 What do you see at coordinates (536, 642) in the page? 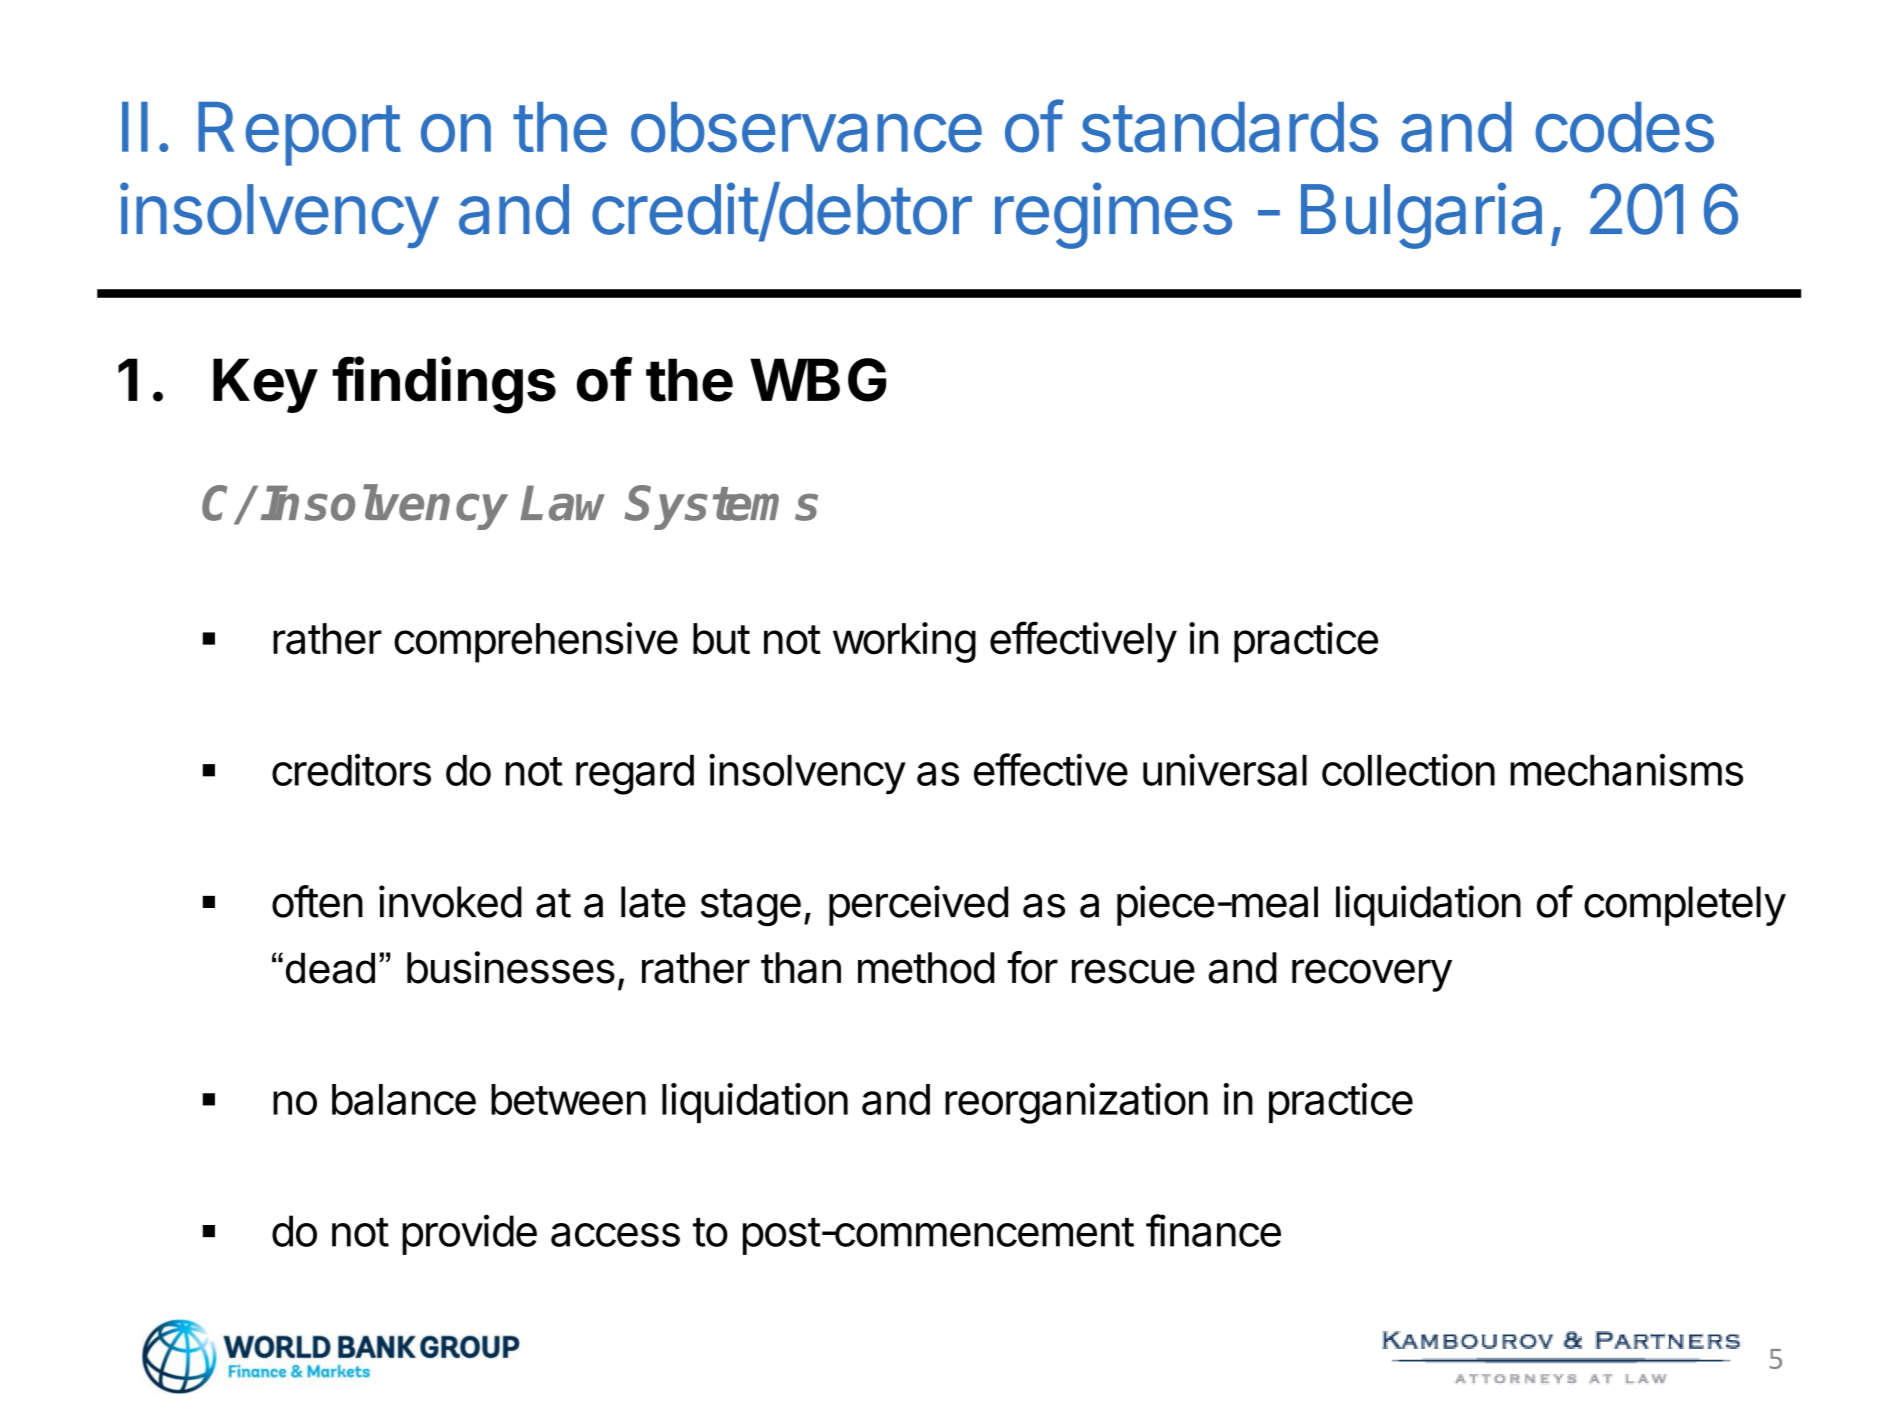
I see `comprehensive` at bounding box center [536, 642].
